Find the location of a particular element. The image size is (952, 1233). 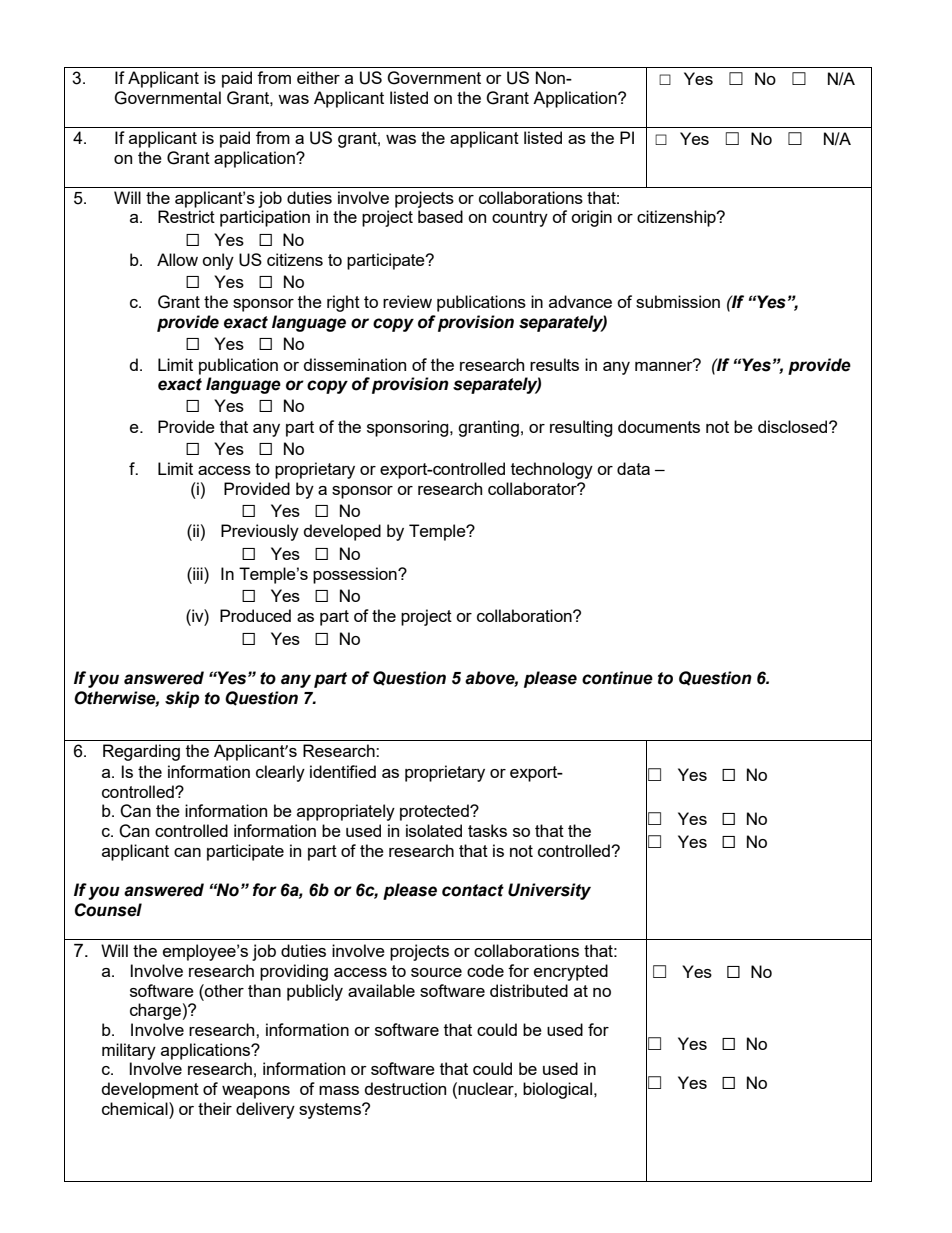

only is located at coordinates (218, 261).
